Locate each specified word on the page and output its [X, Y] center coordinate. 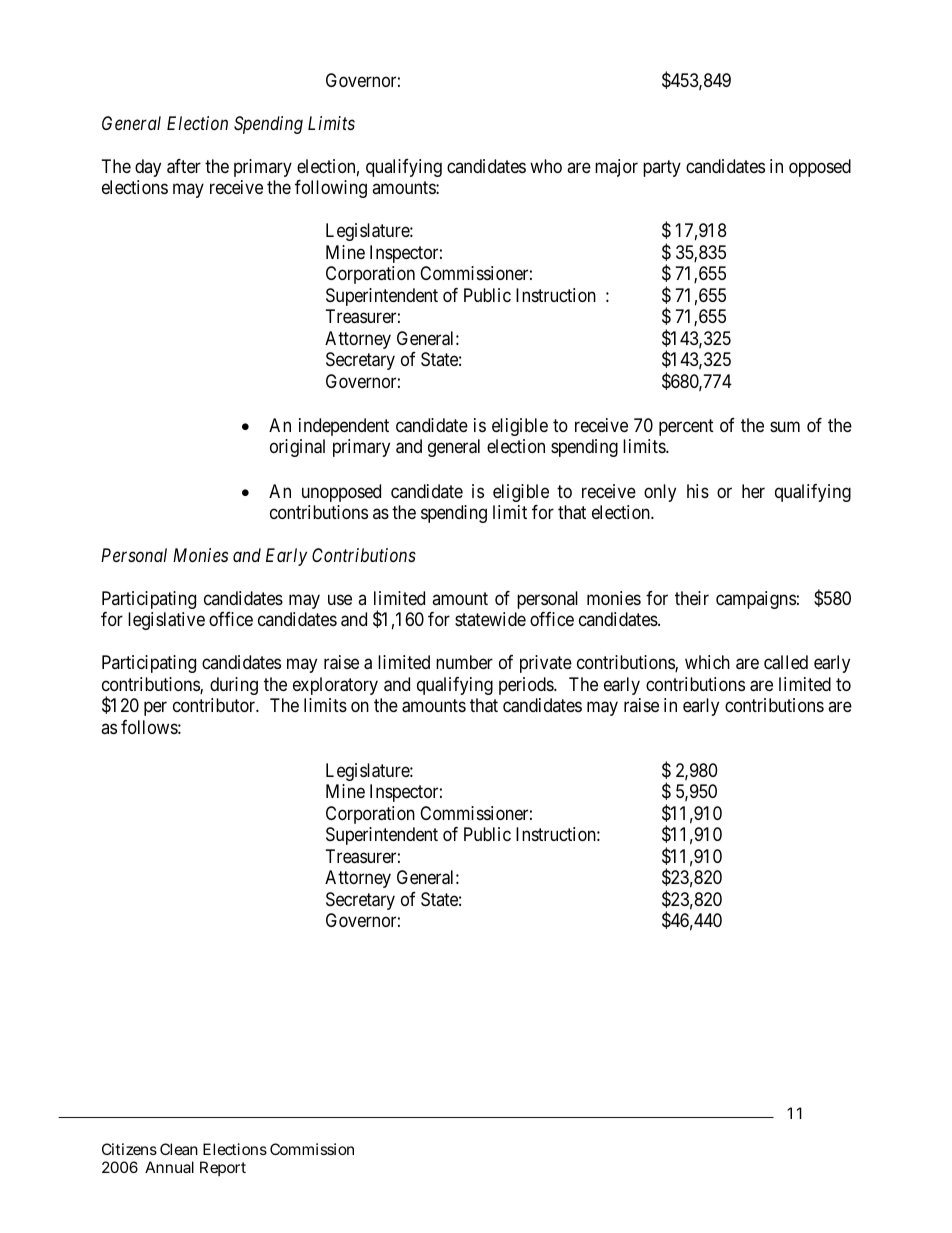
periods [527, 686]
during [234, 686]
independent [344, 427]
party [662, 168]
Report [223, 1168]
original [297, 448]
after [184, 166]
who [546, 166]
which [707, 662]
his [698, 491]
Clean [179, 1149]
